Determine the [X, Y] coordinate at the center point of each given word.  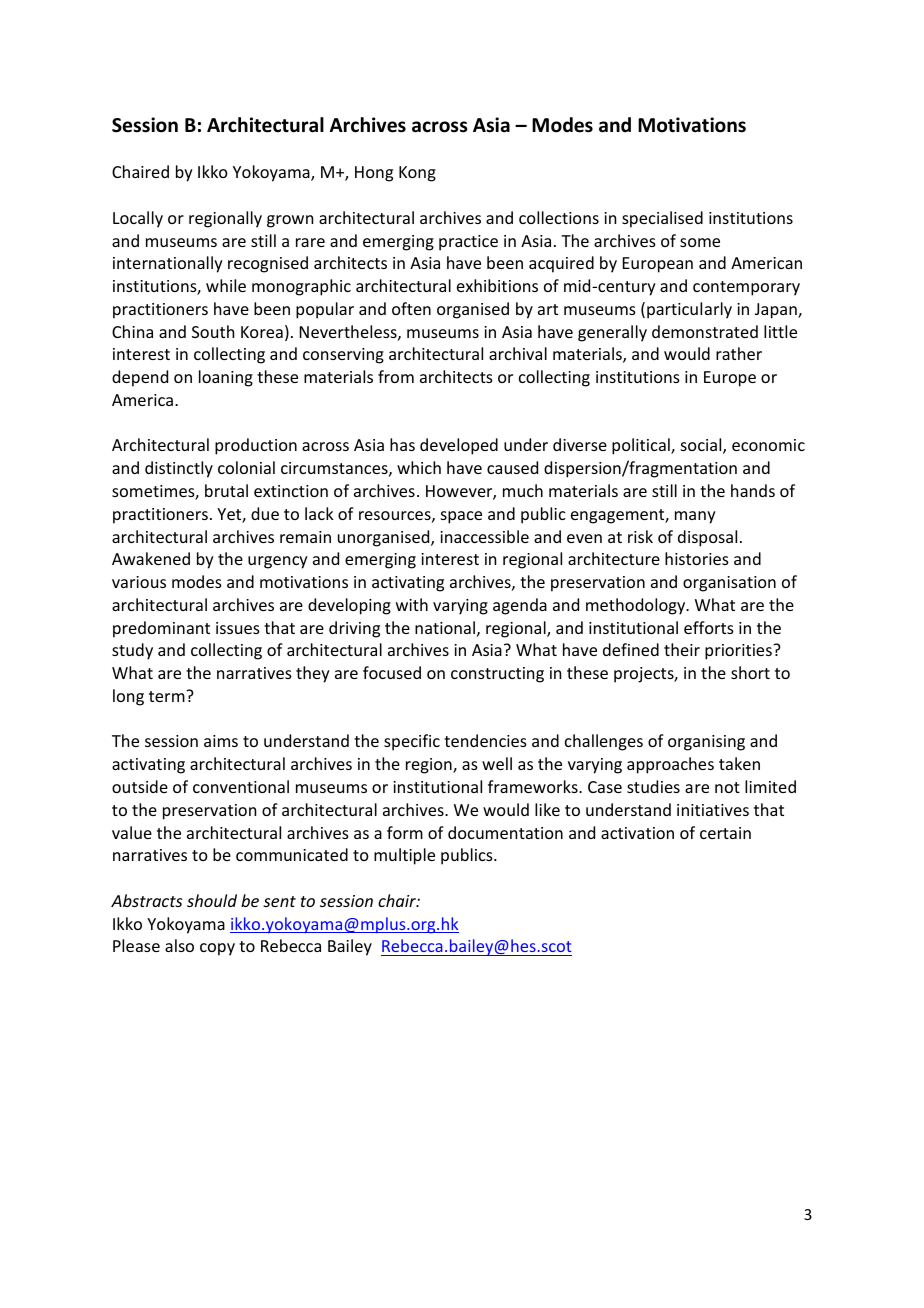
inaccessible [484, 536]
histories [697, 558]
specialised [662, 219]
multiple [404, 856]
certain [725, 833]
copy [217, 949]
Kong [417, 174]
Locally [138, 219]
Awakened [151, 558]
